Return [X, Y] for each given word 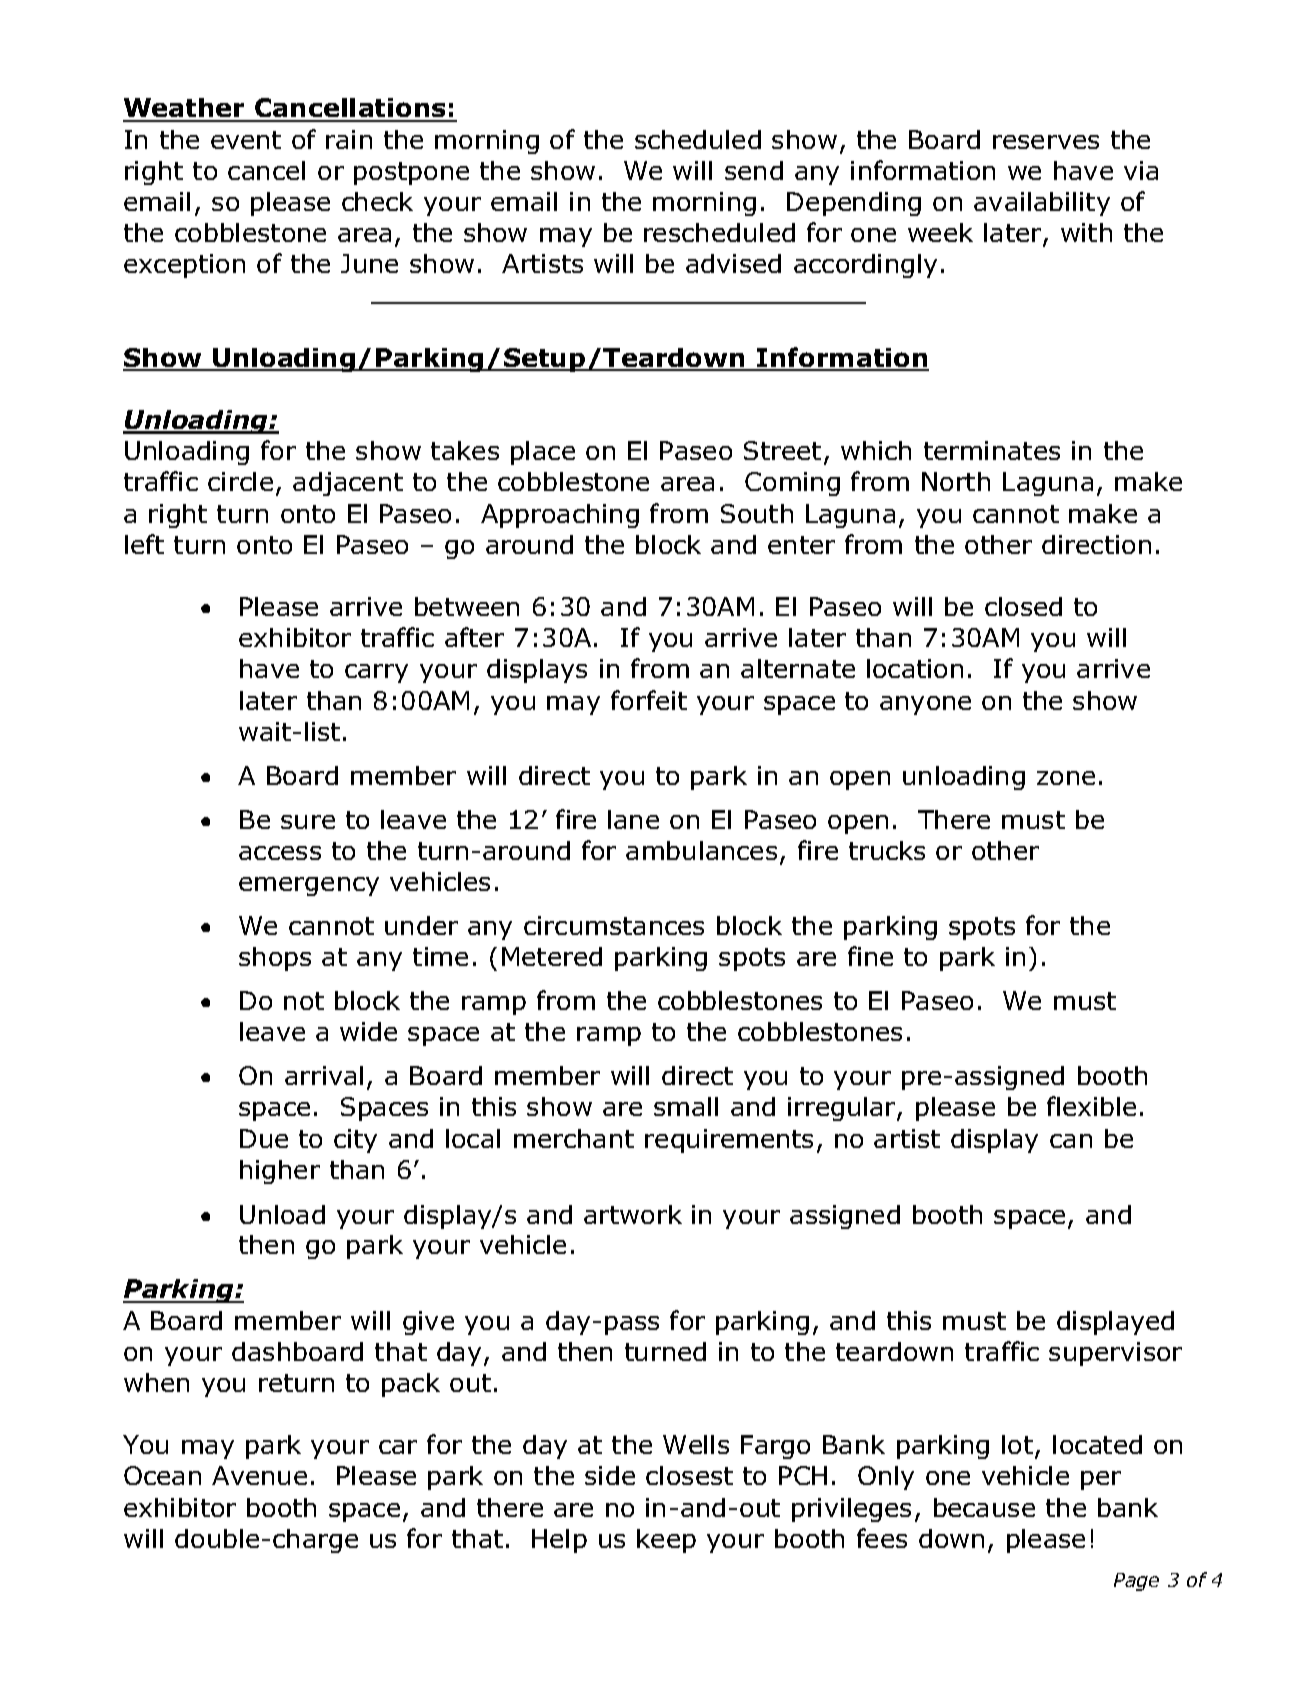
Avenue [259, 1475]
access [280, 853]
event [246, 140]
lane [633, 819]
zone [1066, 778]
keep [666, 1541]
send [754, 170]
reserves [1046, 142]
